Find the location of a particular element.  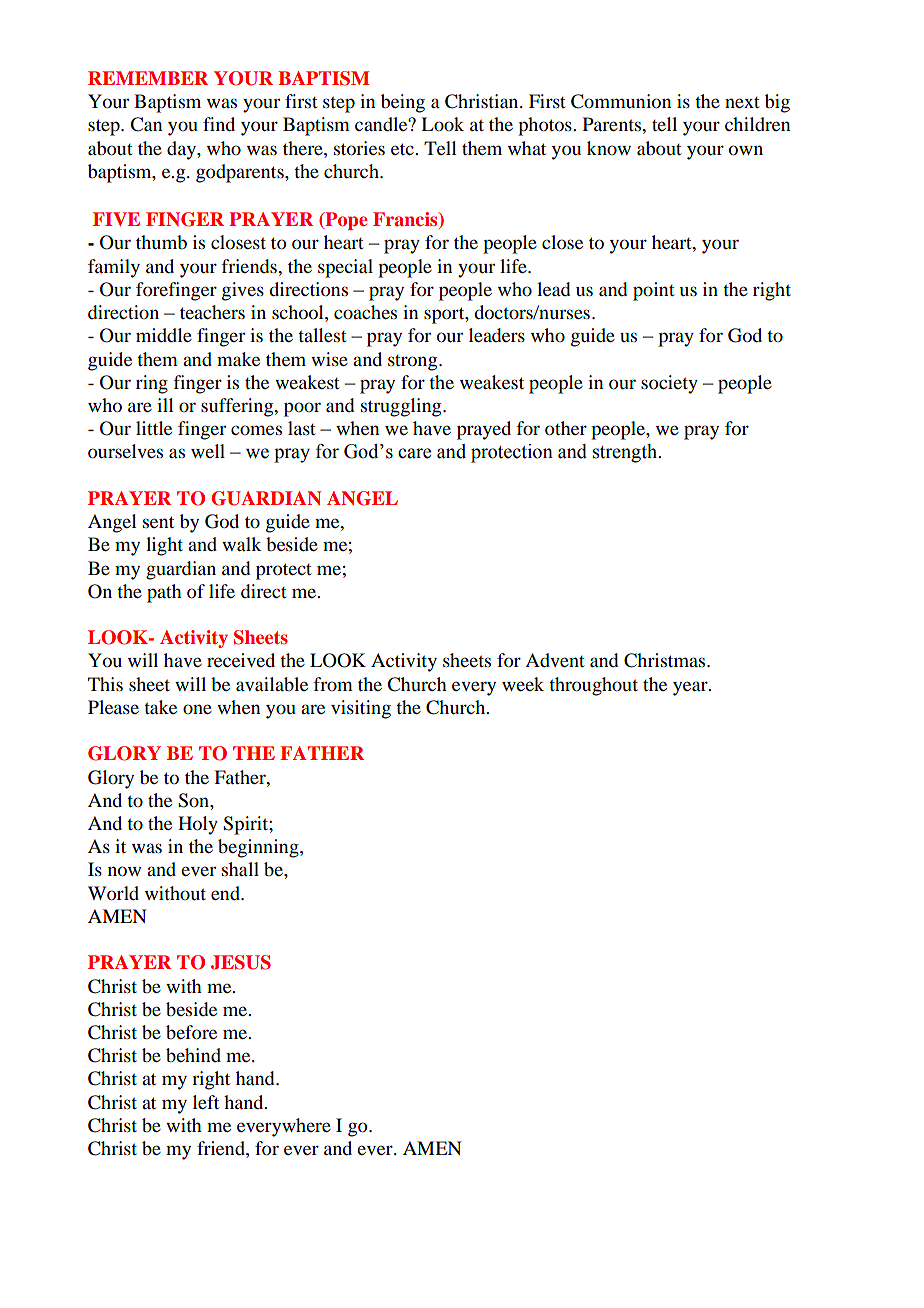

path is located at coordinates (164, 593).
